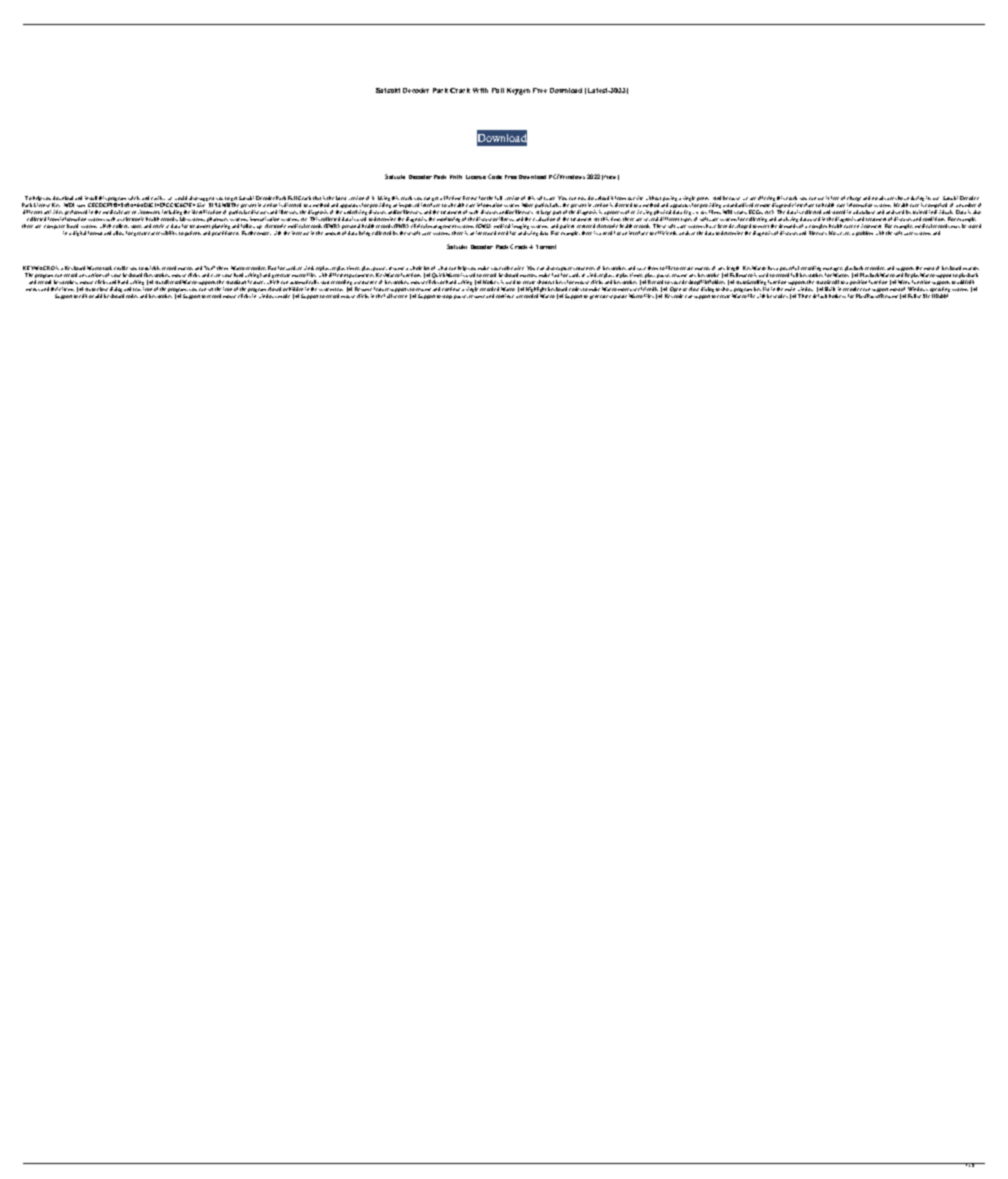 The image size is (1008, 1179). I want to click on site, so click(639, 198).
